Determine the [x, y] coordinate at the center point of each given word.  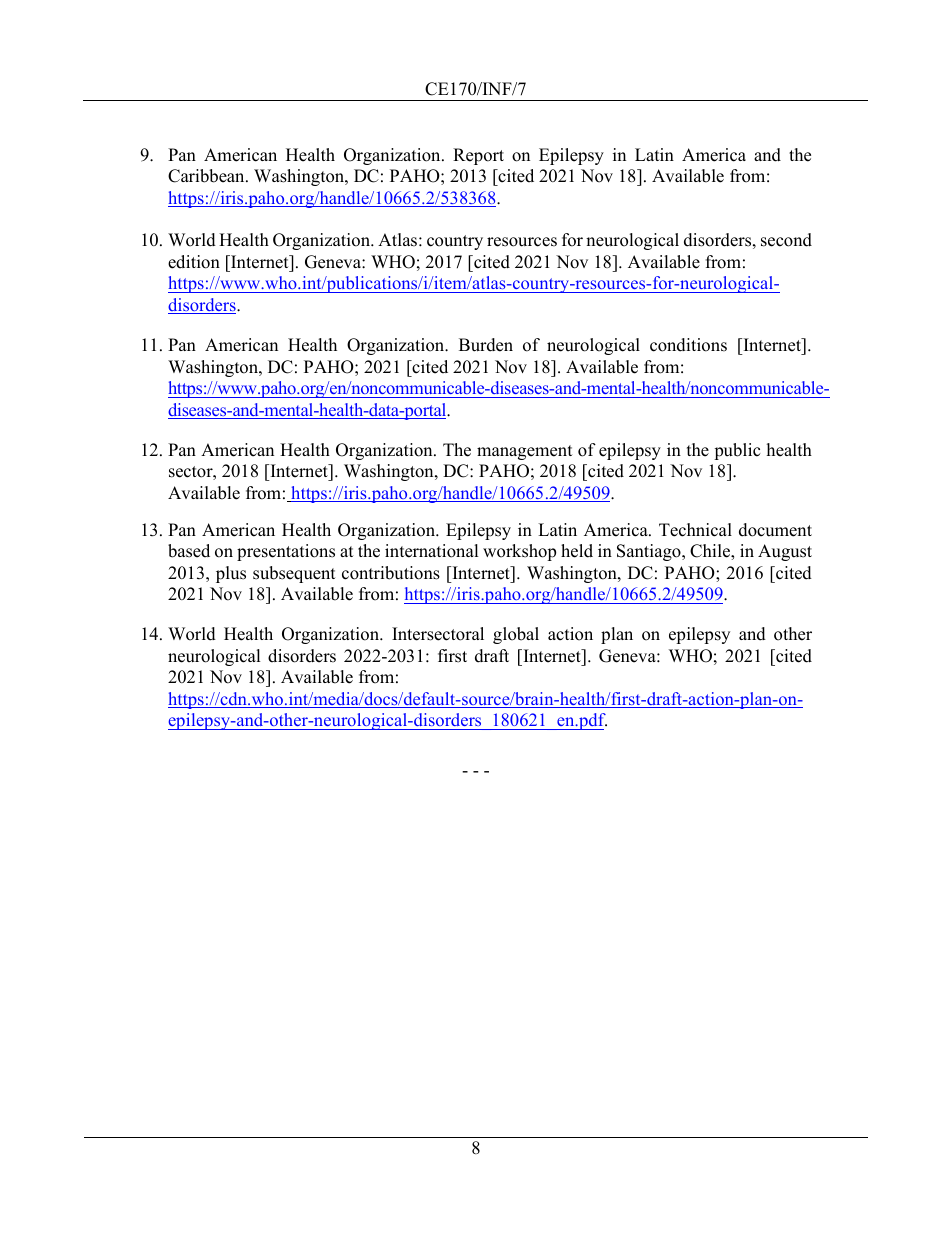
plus [231, 574]
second [786, 240]
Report [478, 156]
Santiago [650, 552]
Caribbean [207, 176]
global [516, 635]
